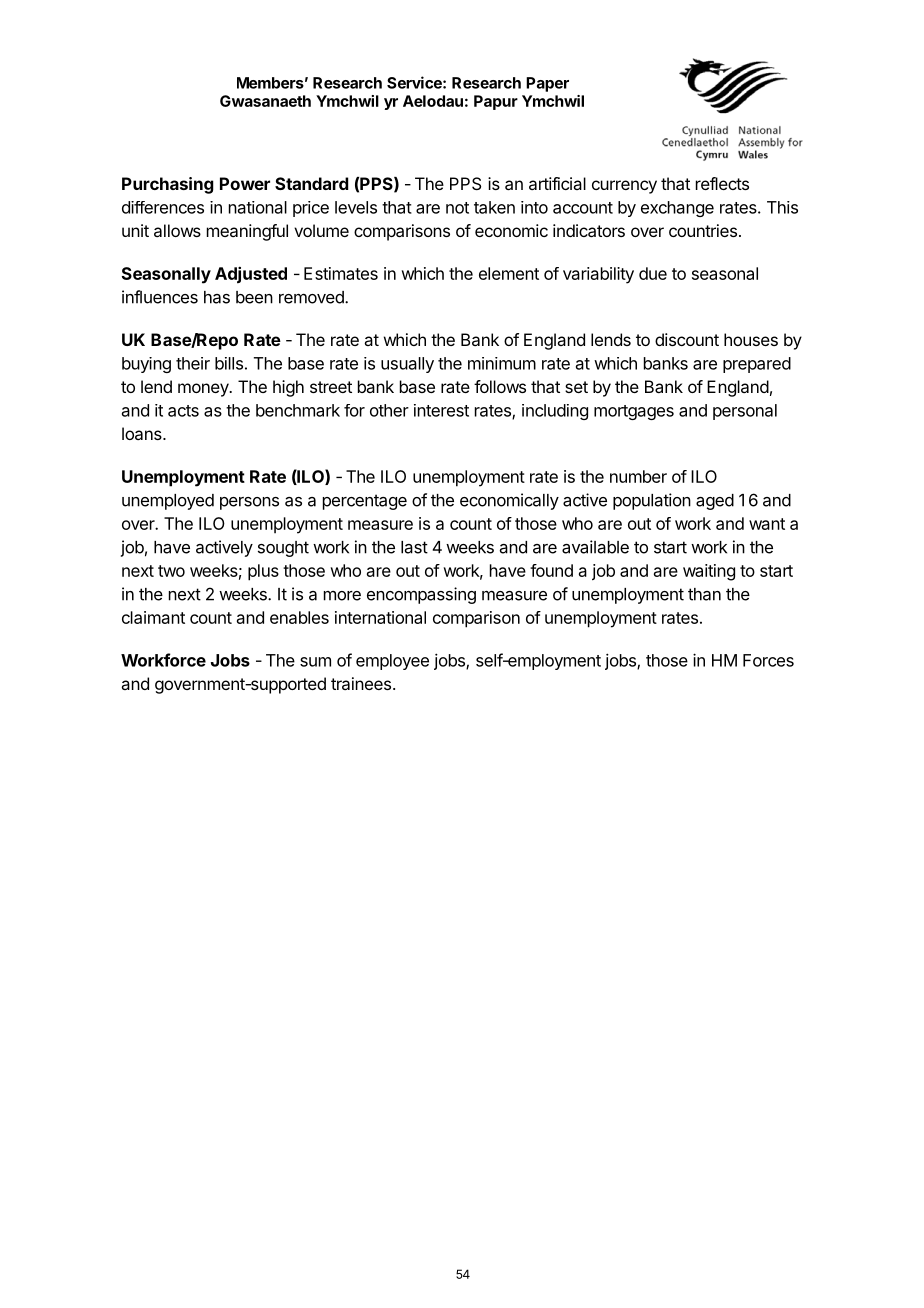 The width and height of the document is (924, 1308). I want to click on Power, so click(245, 183).
